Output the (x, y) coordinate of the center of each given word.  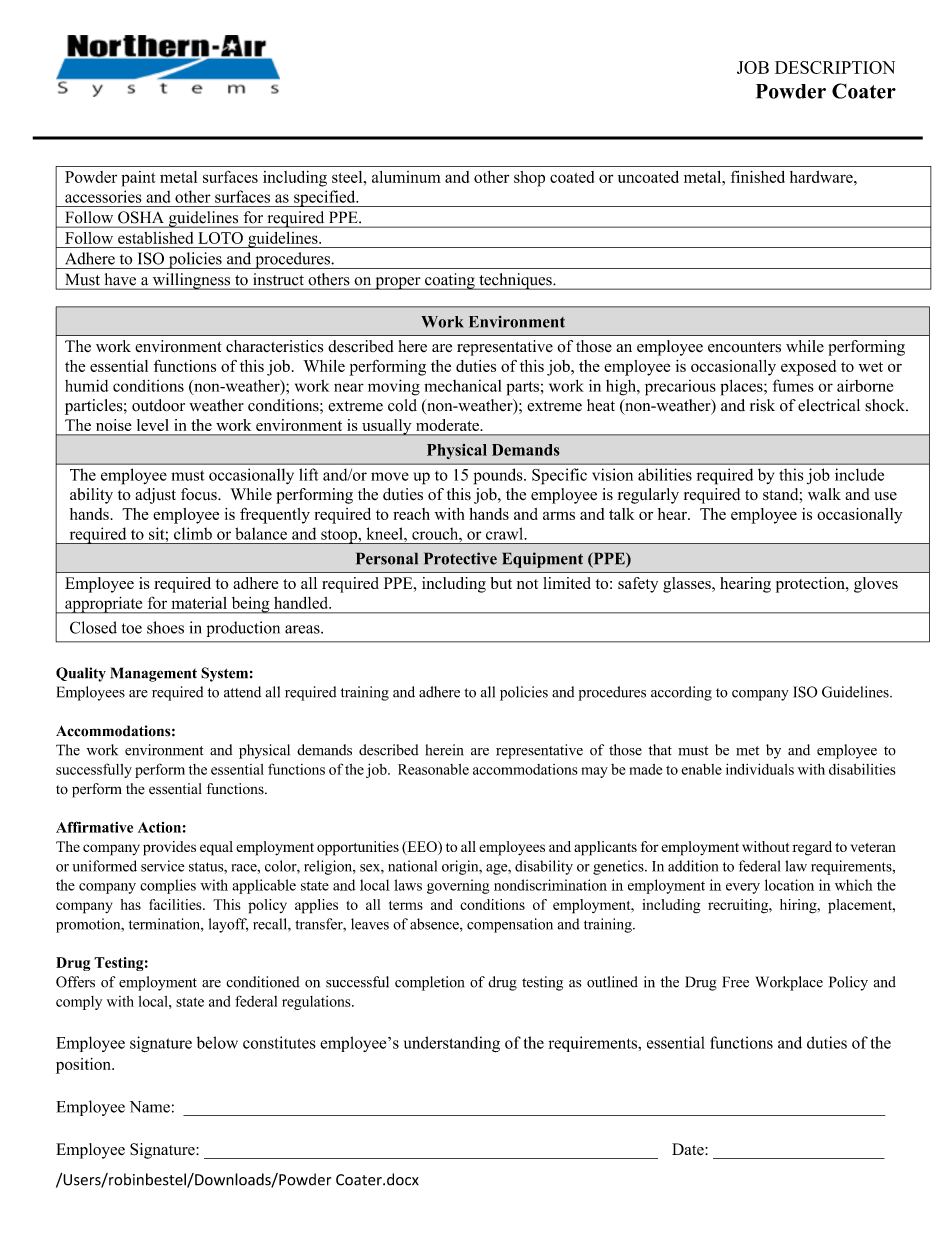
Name (150, 1107)
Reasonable (433, 769)
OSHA (140, 217)
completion (429, 983)
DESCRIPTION (835, 67)
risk (762, 405)
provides (169, 848)
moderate (448, 425)
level (153, 425)
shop (529, 179)
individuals (760, 769)
